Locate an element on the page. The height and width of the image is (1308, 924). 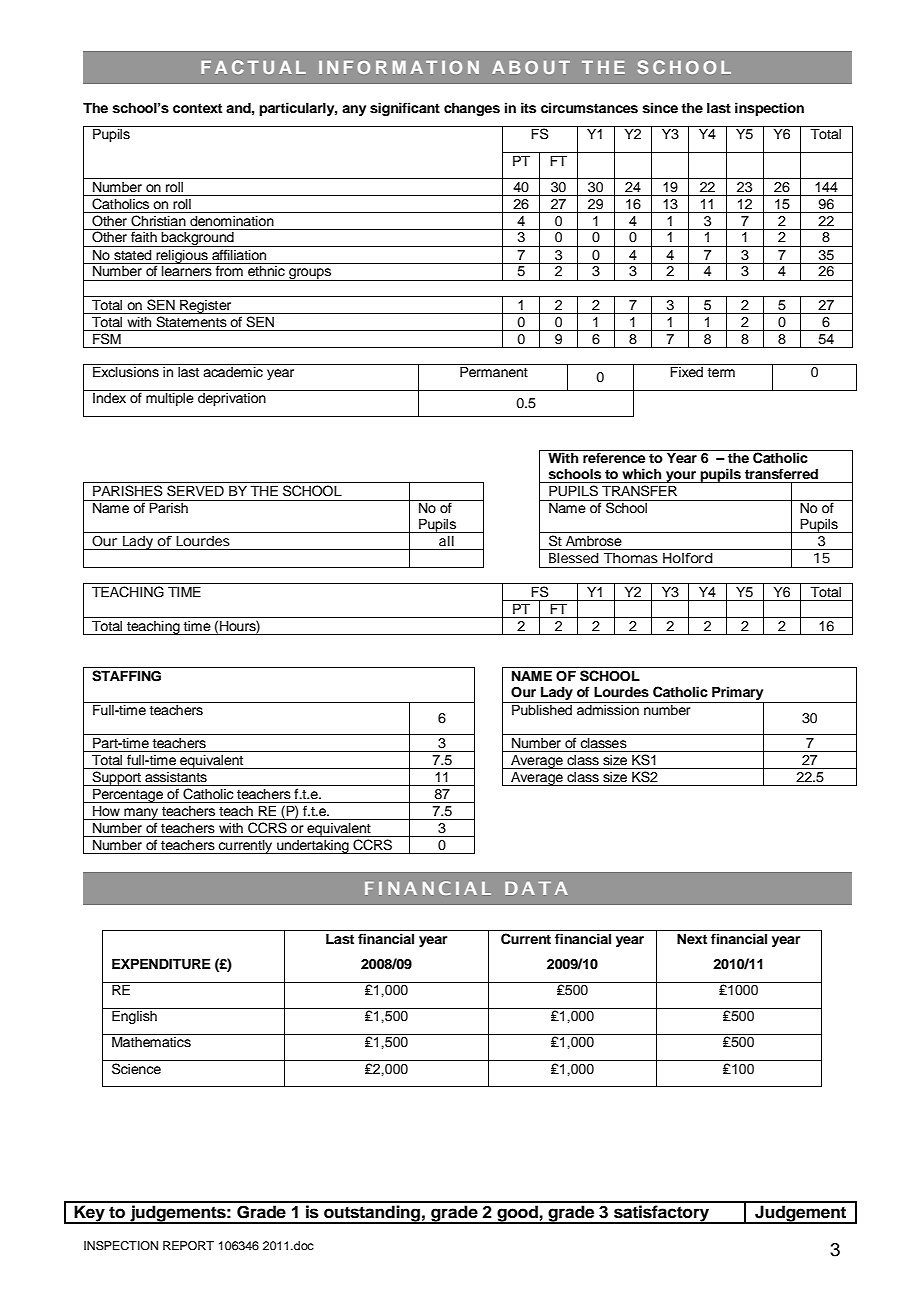
admission is located at coordinates (608, 710).
